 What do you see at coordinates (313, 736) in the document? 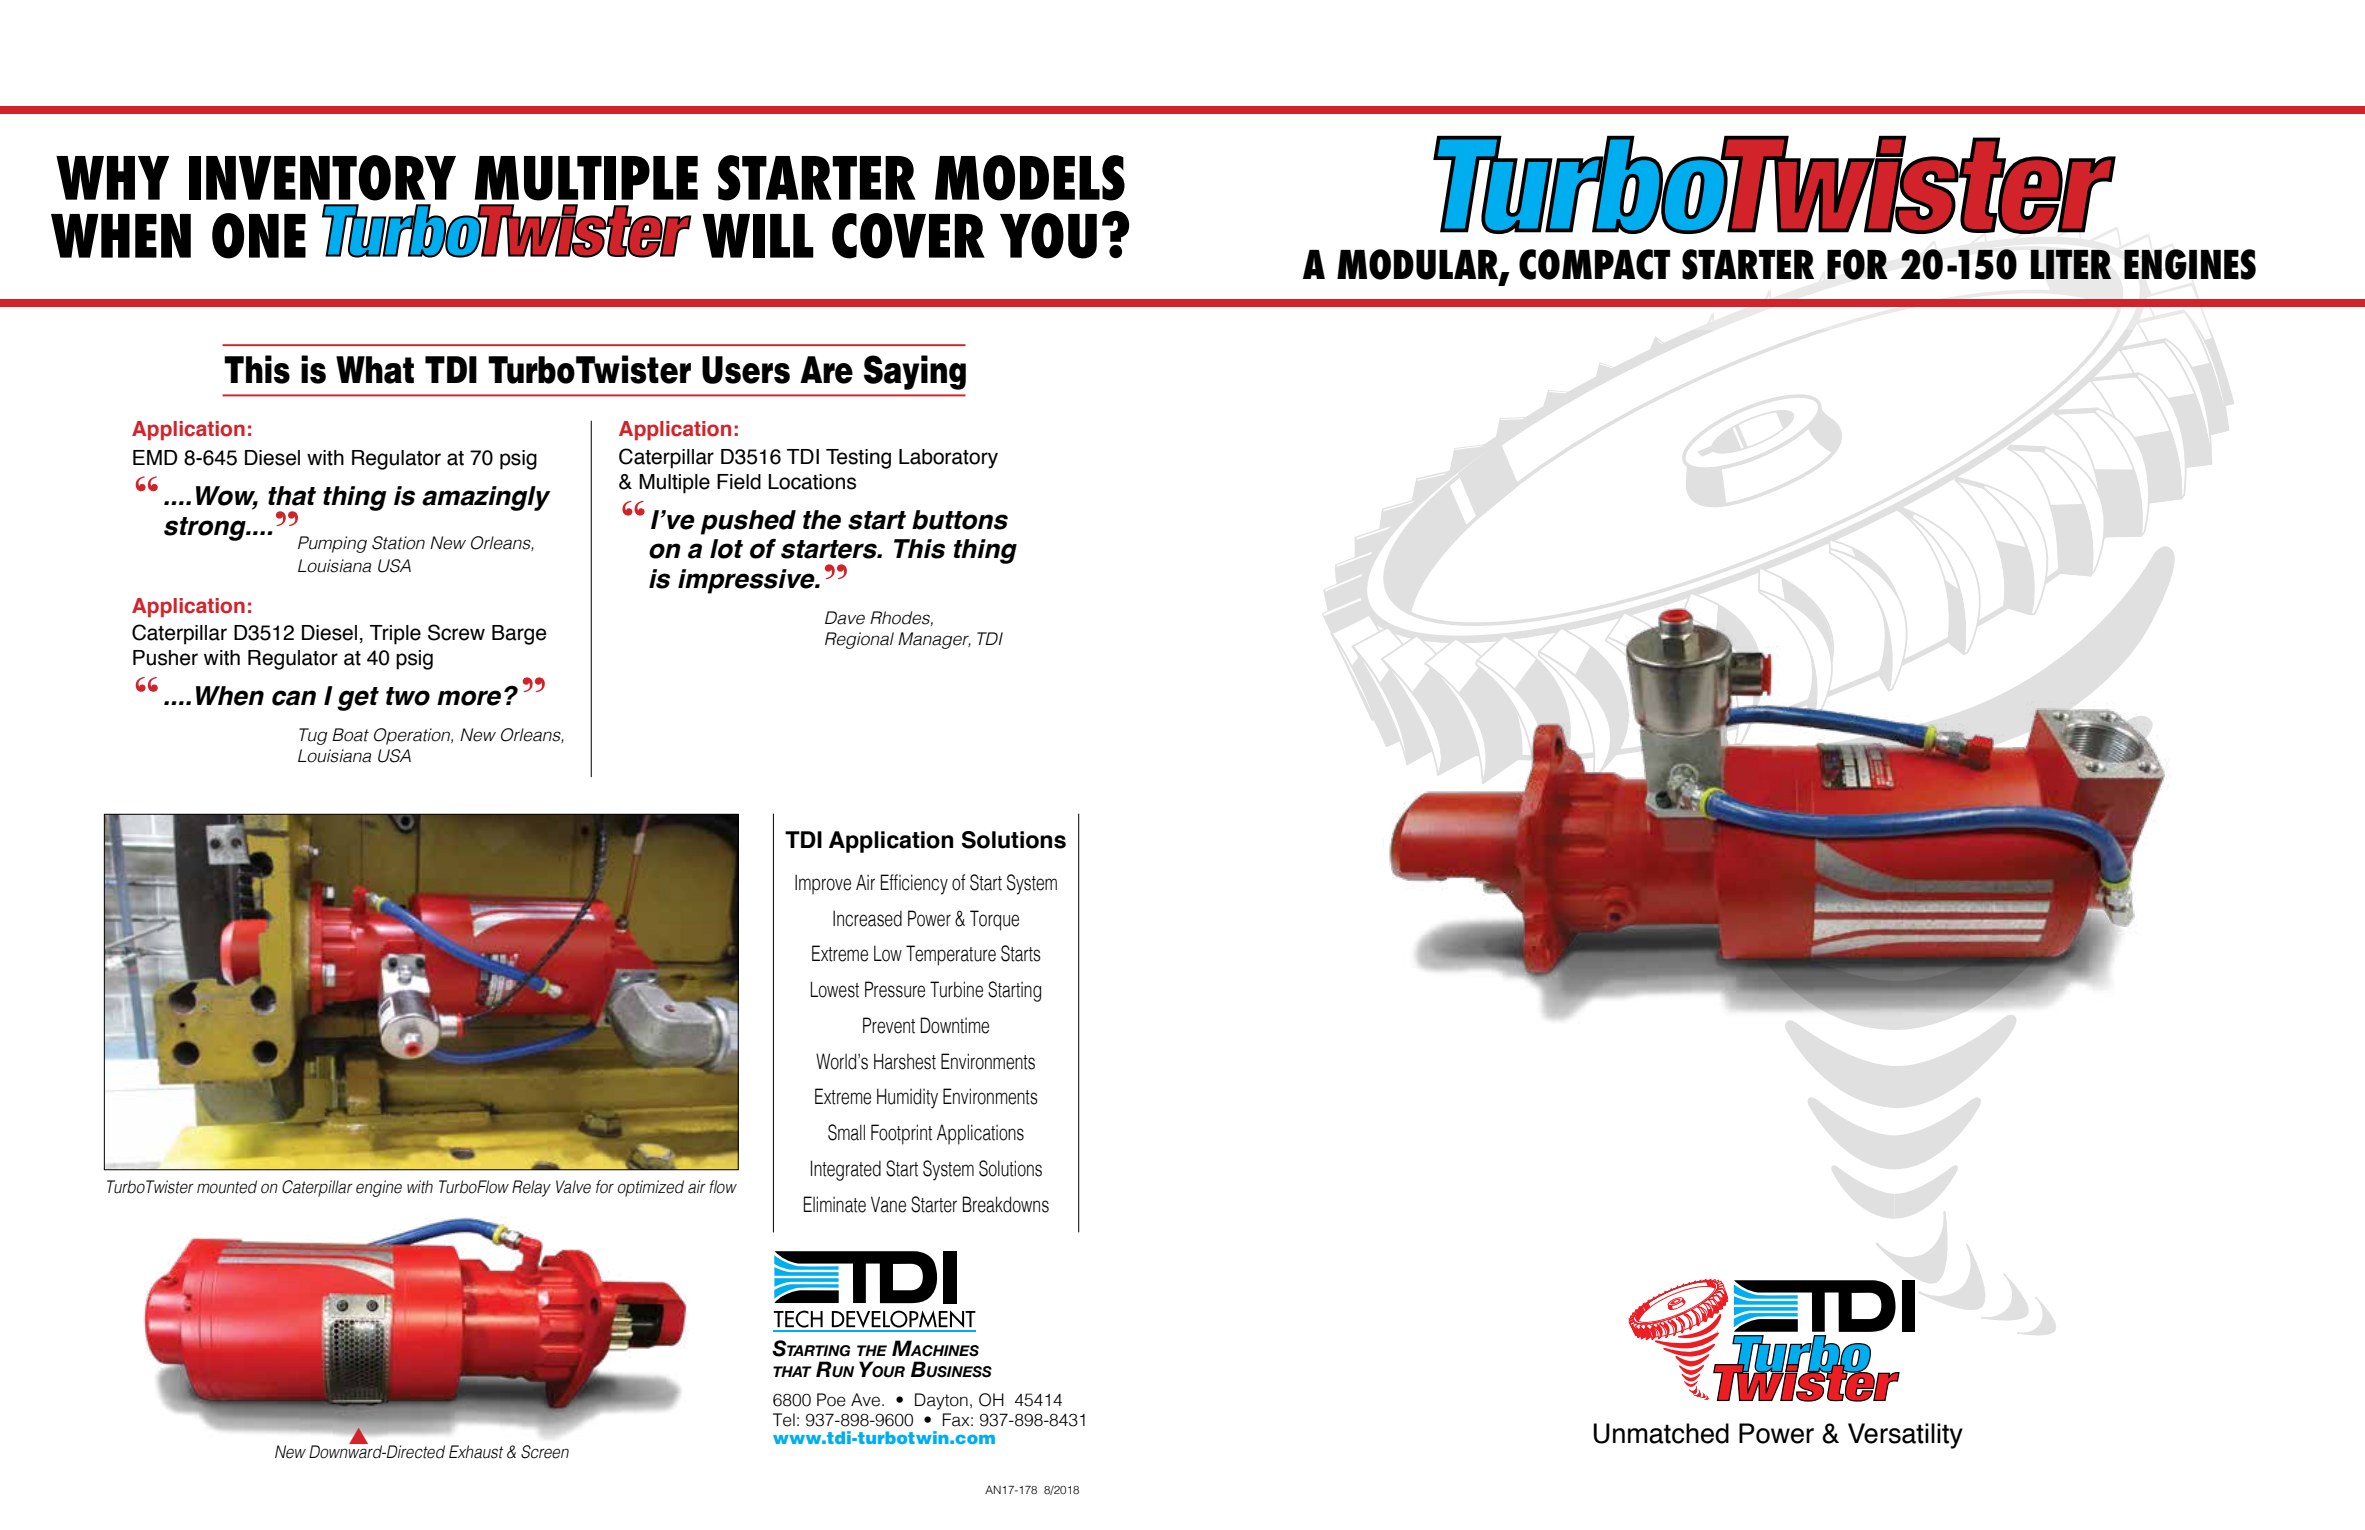
I see `Tug` at bounding box center [313, 736].
